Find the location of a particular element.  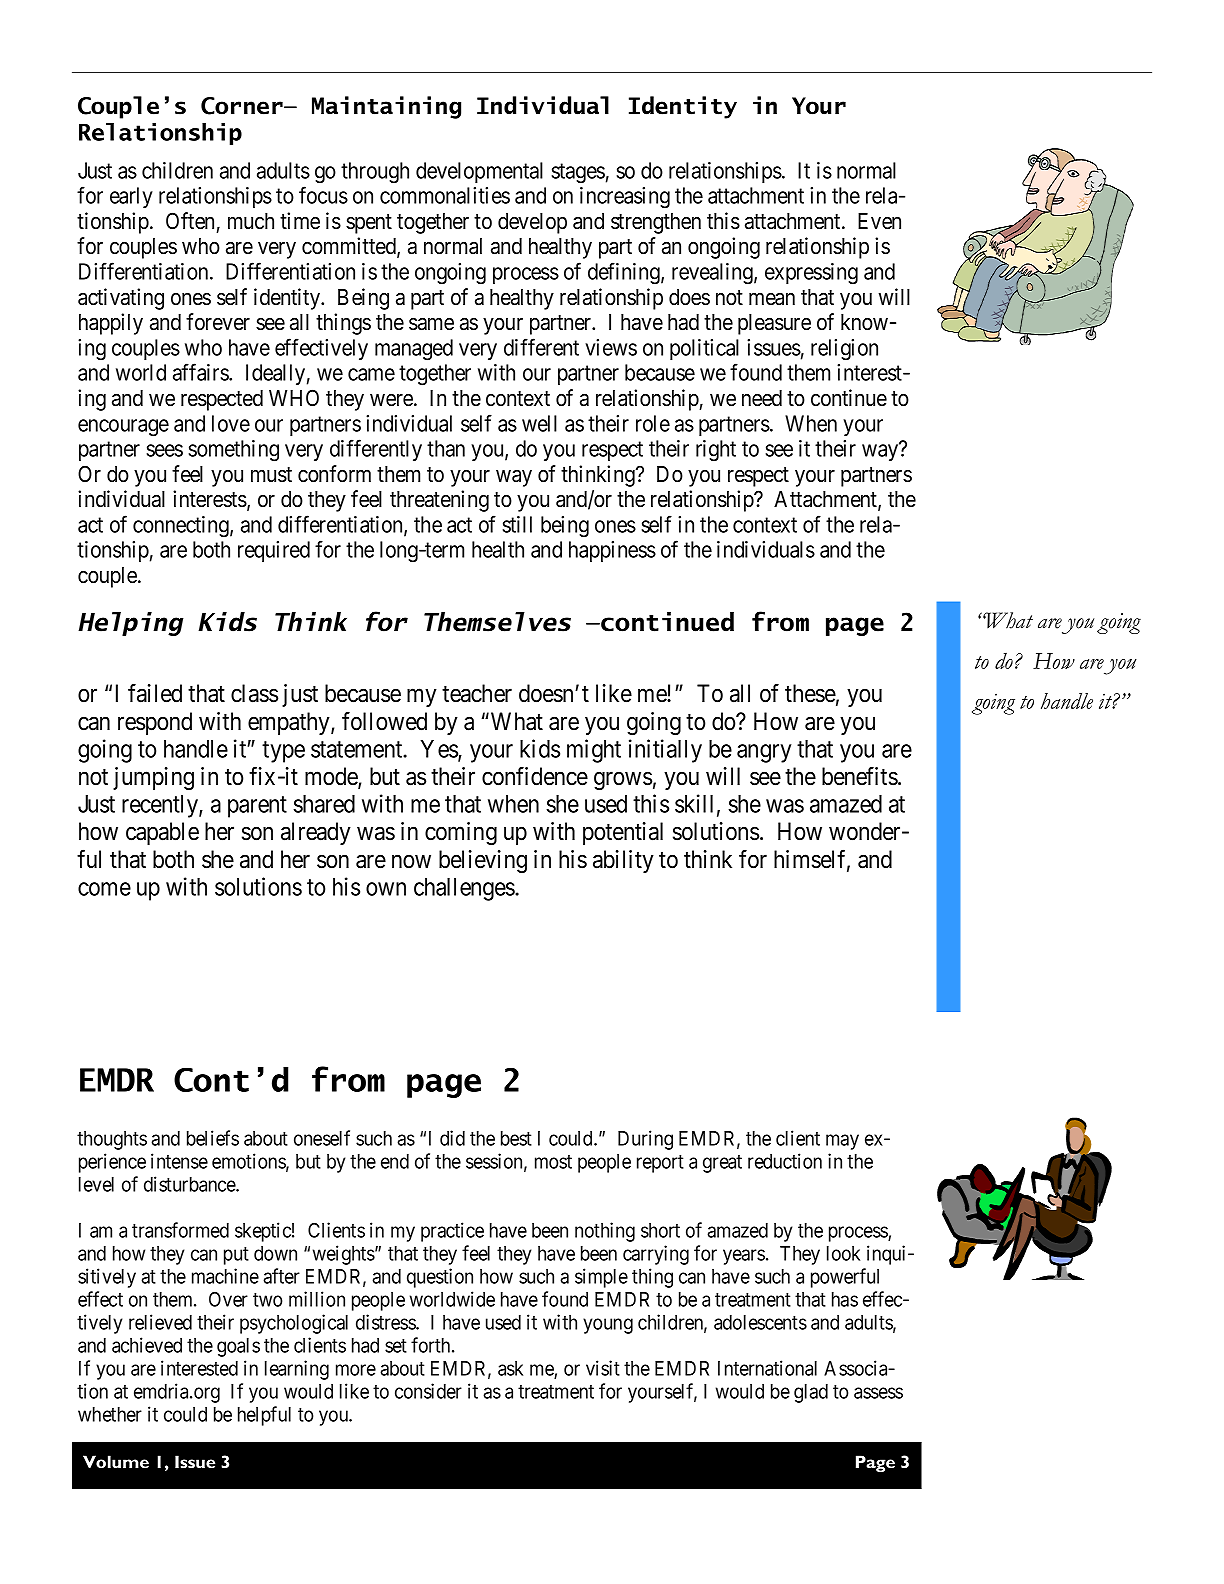

jumping is located at coordinates (153, 778).
